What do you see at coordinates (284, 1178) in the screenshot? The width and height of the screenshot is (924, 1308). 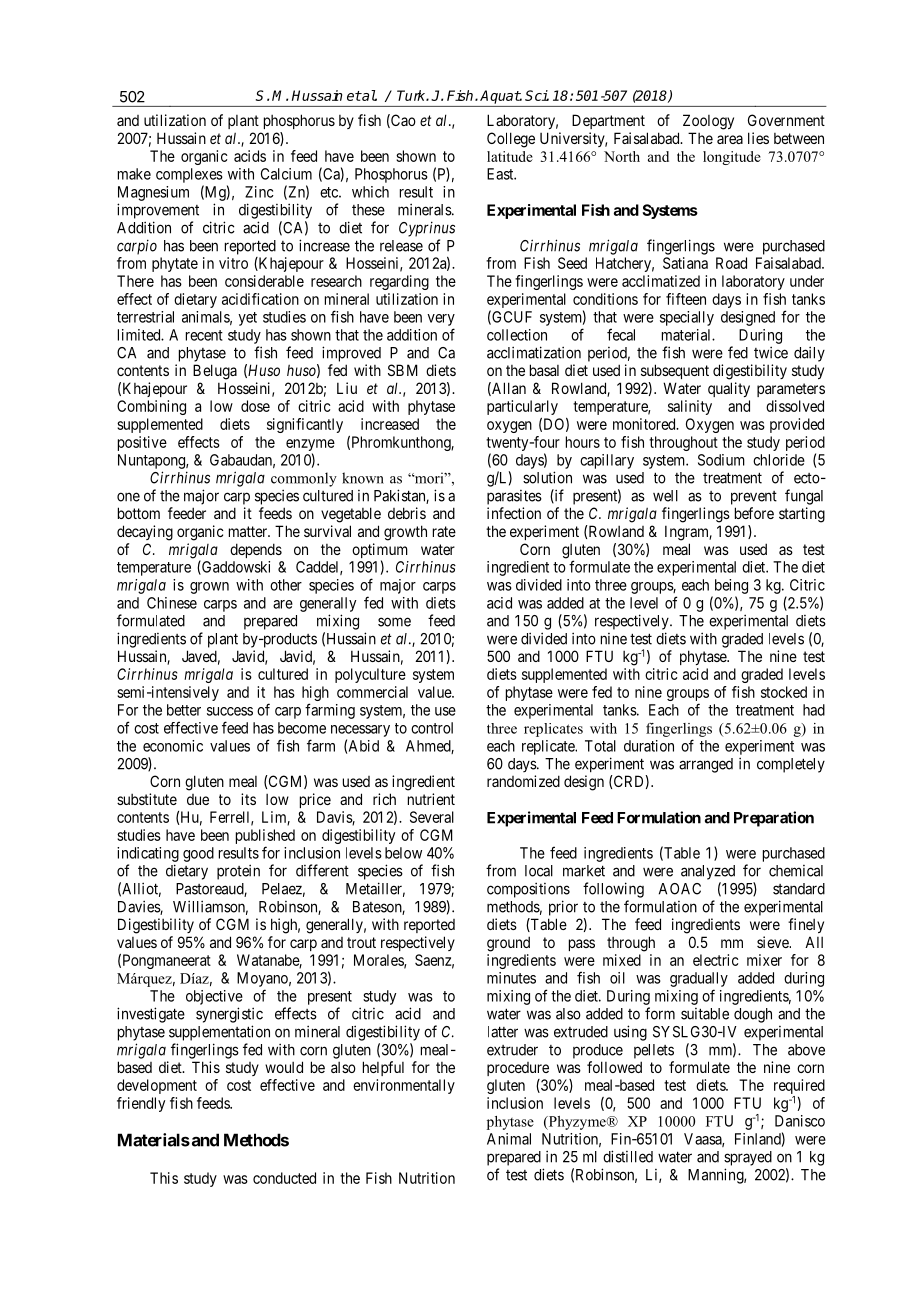 I see `conducted` at bounding box center [284, 1178].
